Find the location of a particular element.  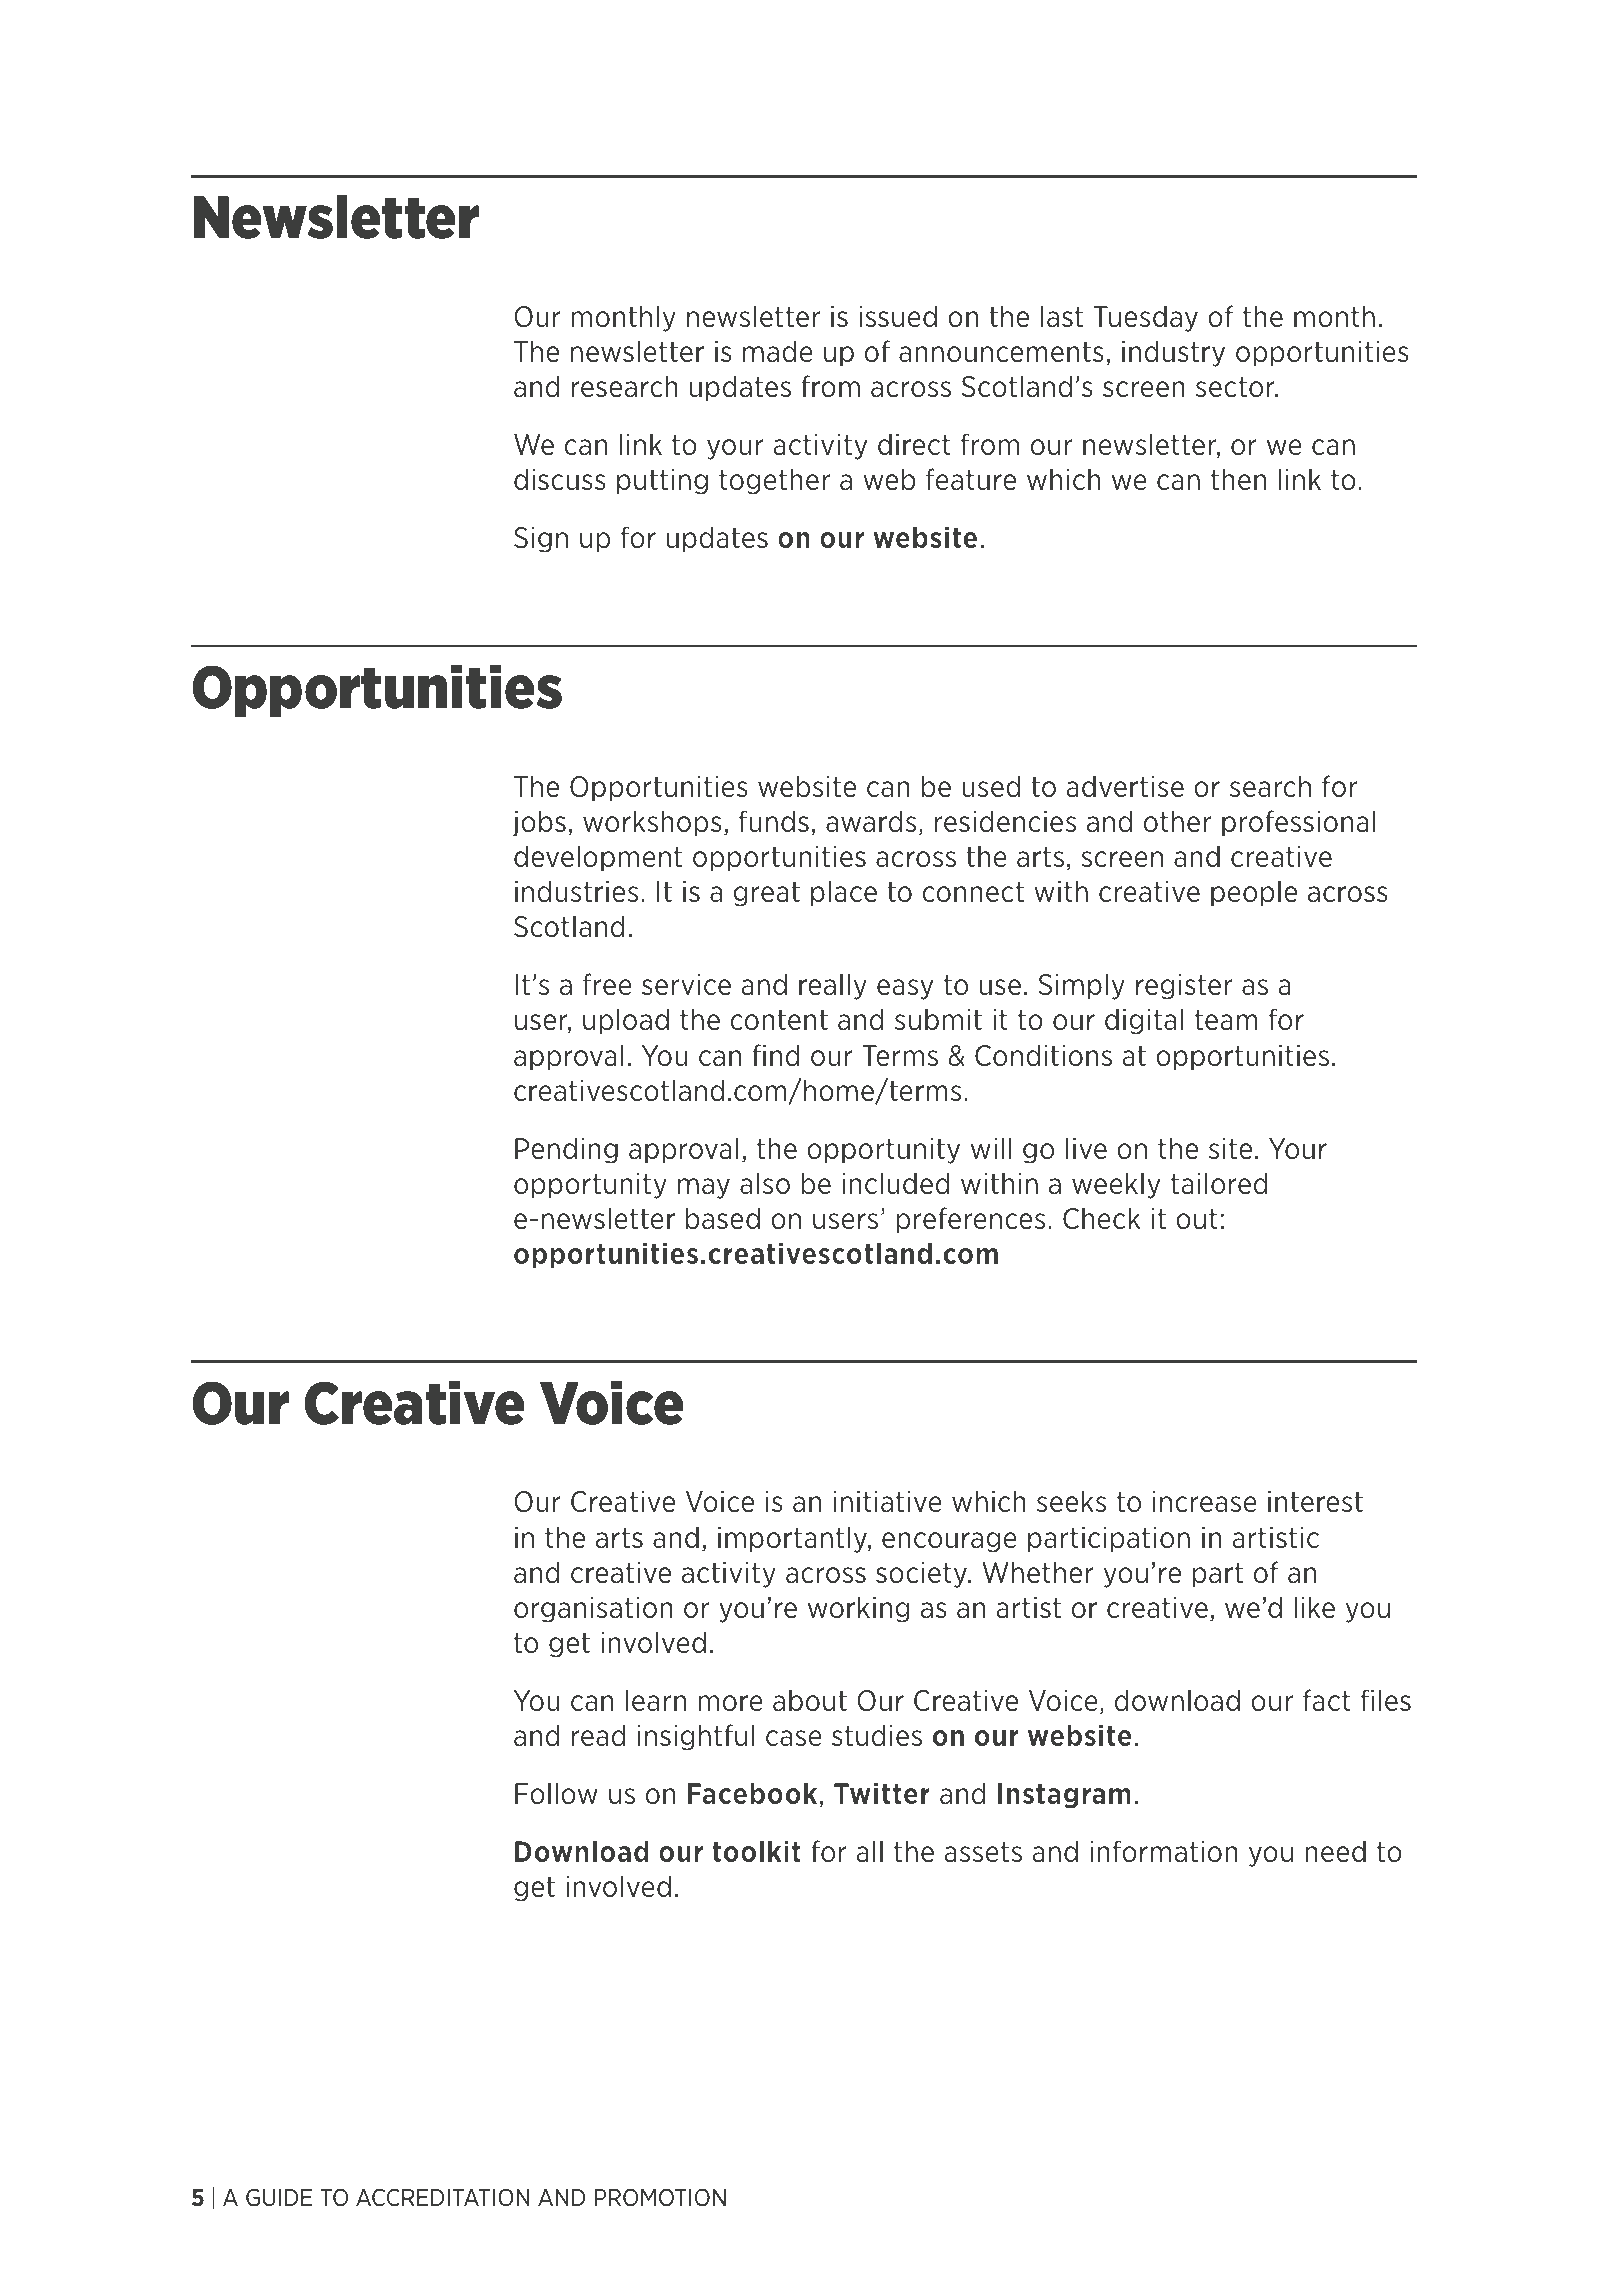

team is located at coordinates (1226, 1020).
